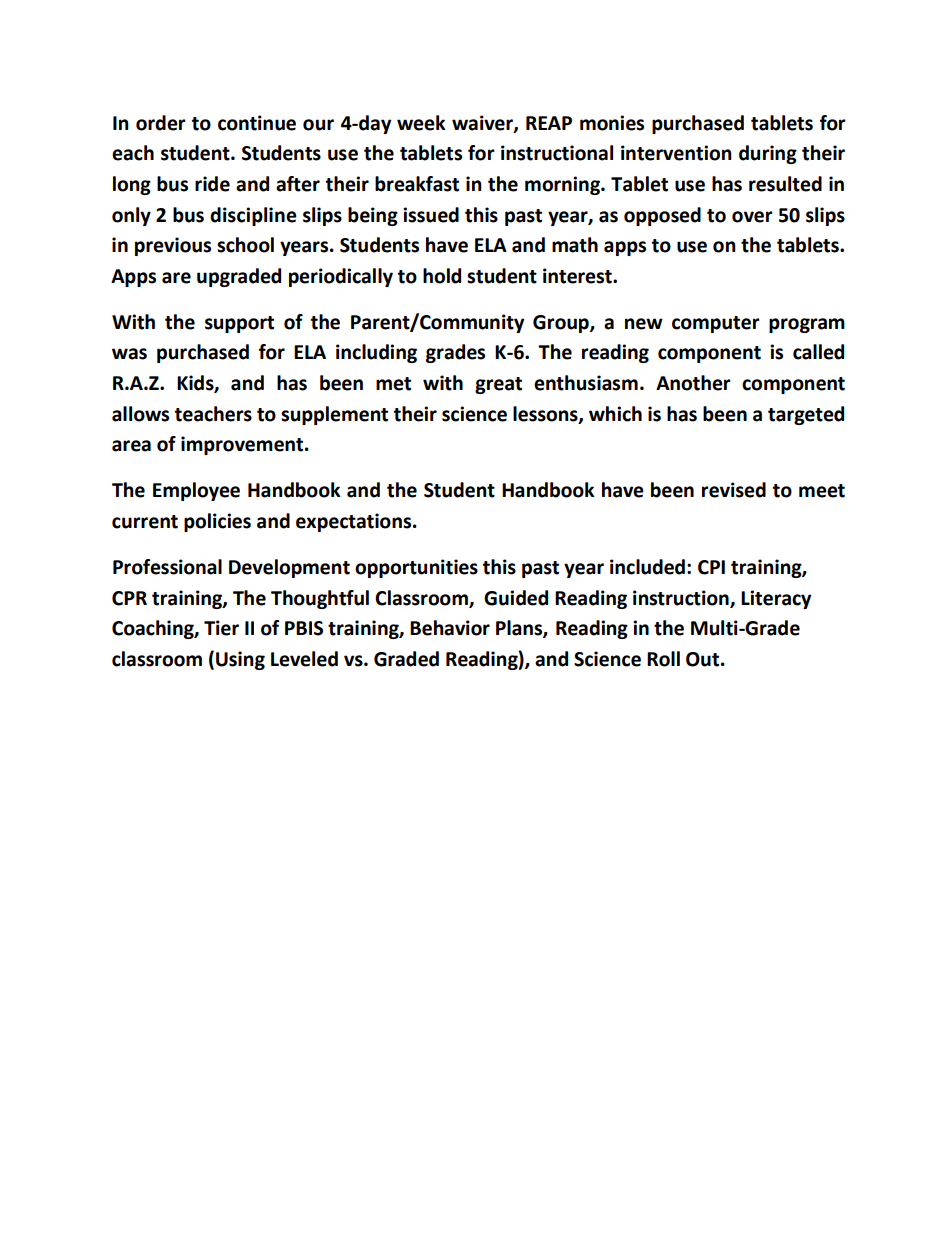  I want to click on Tier, so click(221, 628).
